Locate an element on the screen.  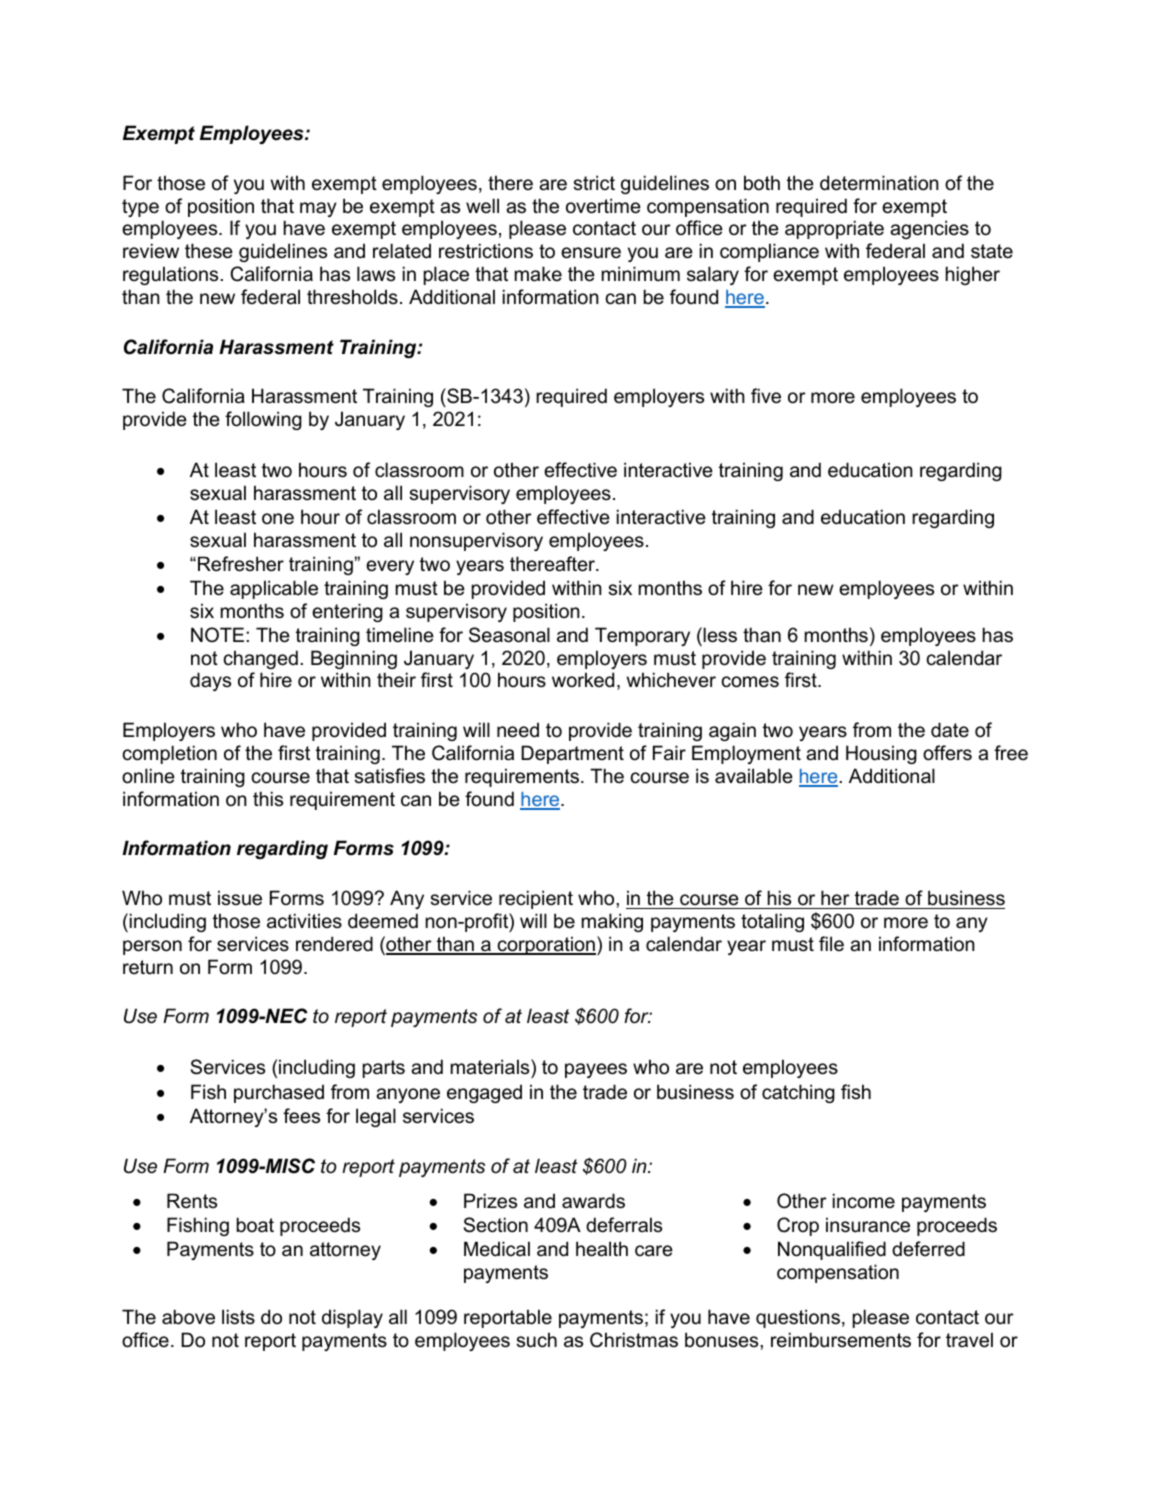
lists is located at coordinates (238, 1317).
